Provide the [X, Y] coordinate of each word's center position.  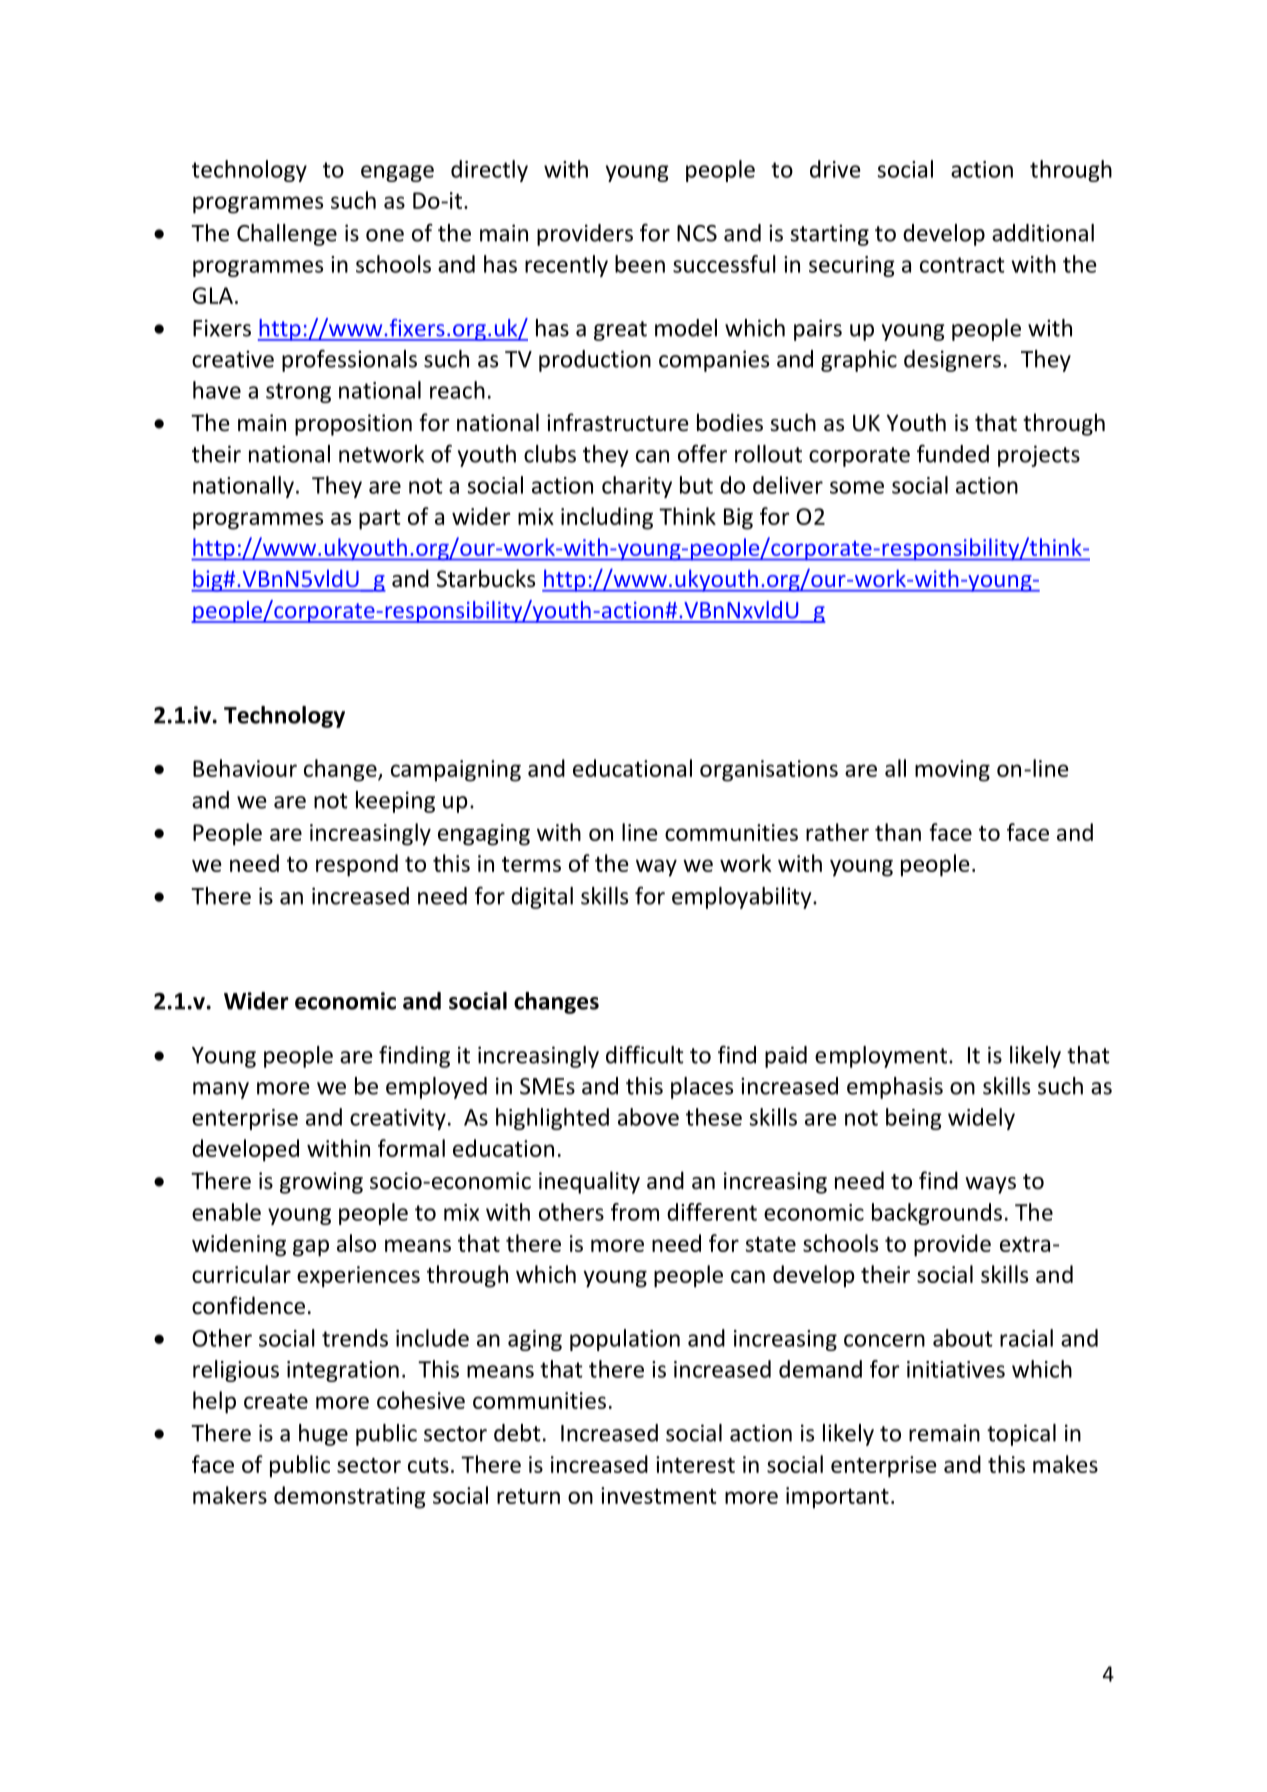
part [380, 520]
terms [531, 864]
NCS [697, 233]
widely [981, 1119]
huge [323, 1435]
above [648, 1117]
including [607, 518]
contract [962, 265]
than [898, 832]
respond [357, 865]
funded [953, 453]
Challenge [287, 235]
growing [321, 1183]
